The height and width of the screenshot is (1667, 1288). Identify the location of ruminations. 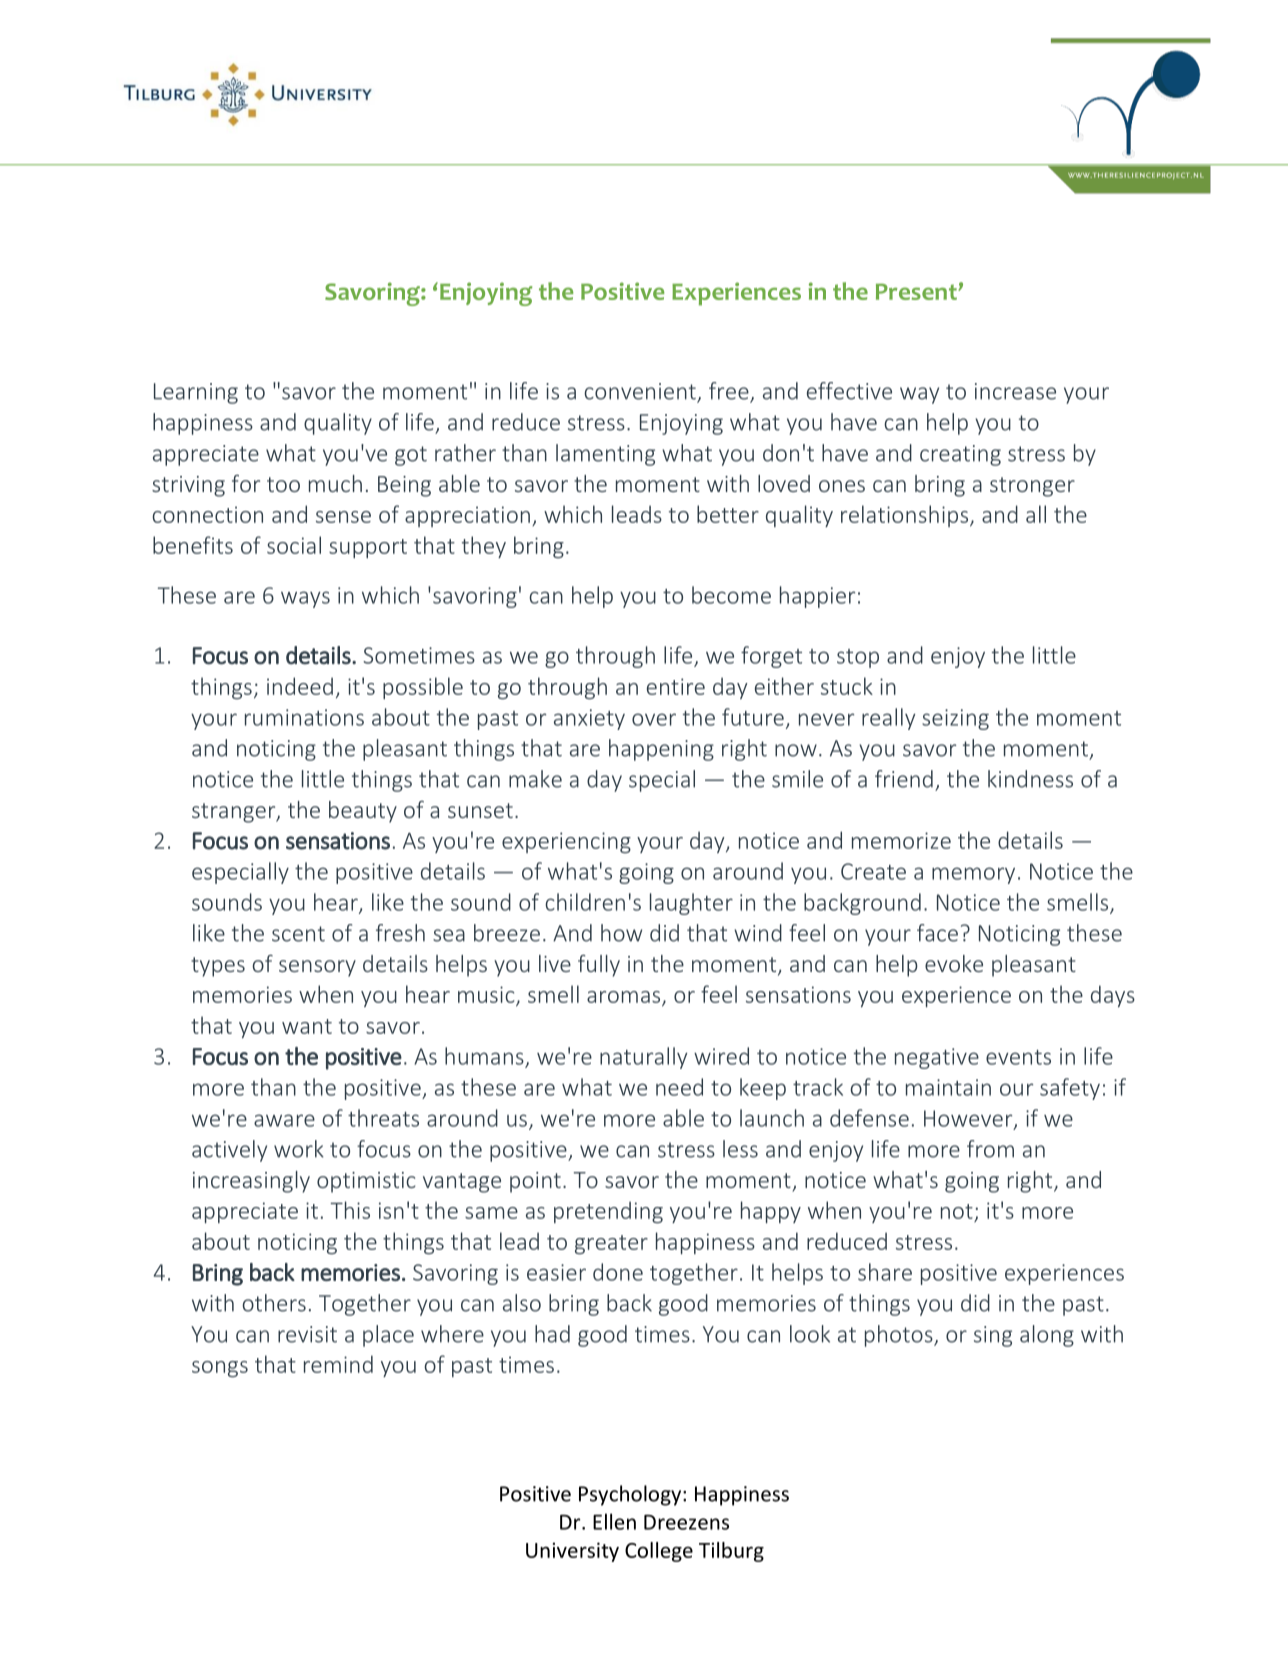
(304, 717).
